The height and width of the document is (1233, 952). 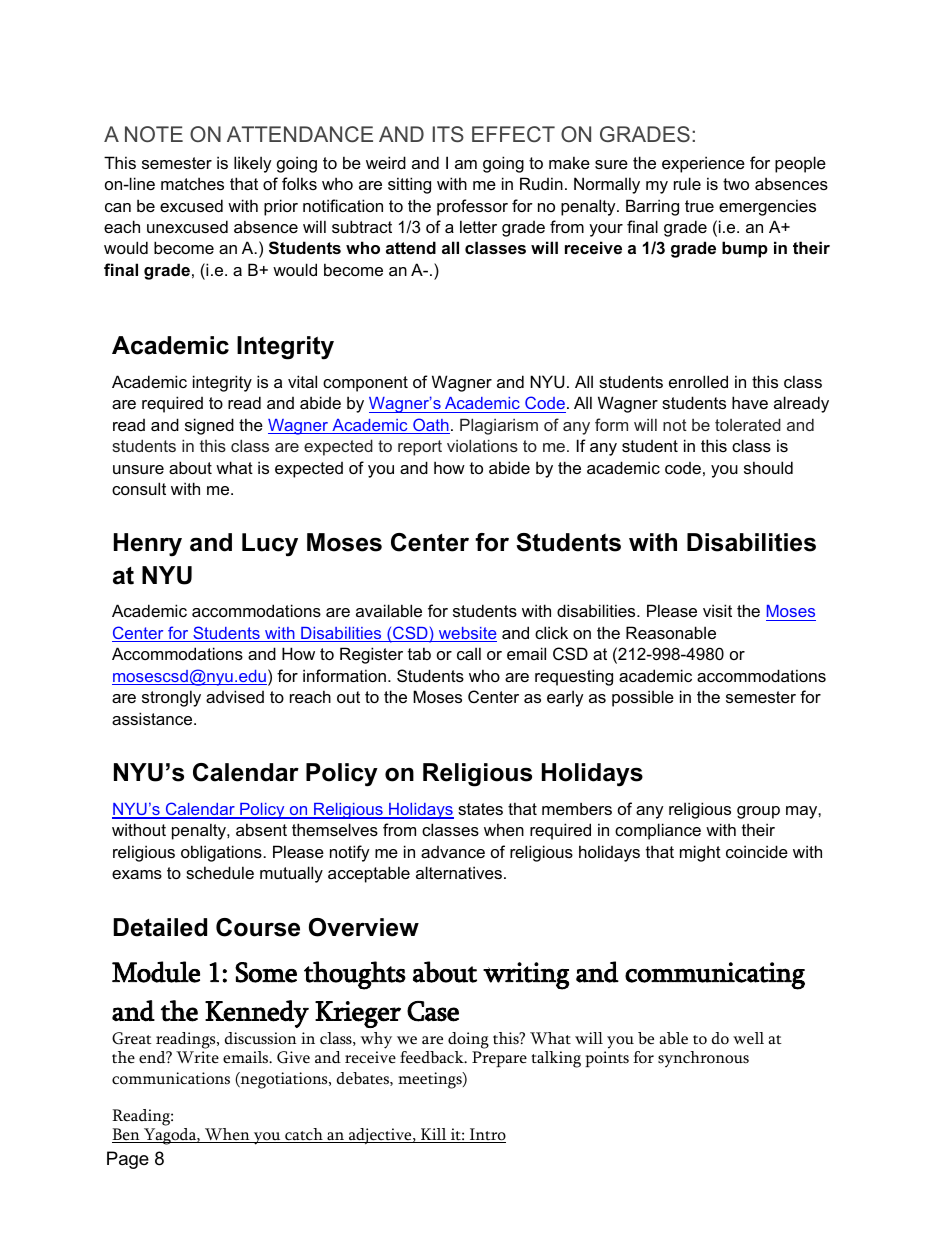 What do you see at coordinates (703, 1059) in the document?
I see `synchronous` at bounding box center [703, 1059].
